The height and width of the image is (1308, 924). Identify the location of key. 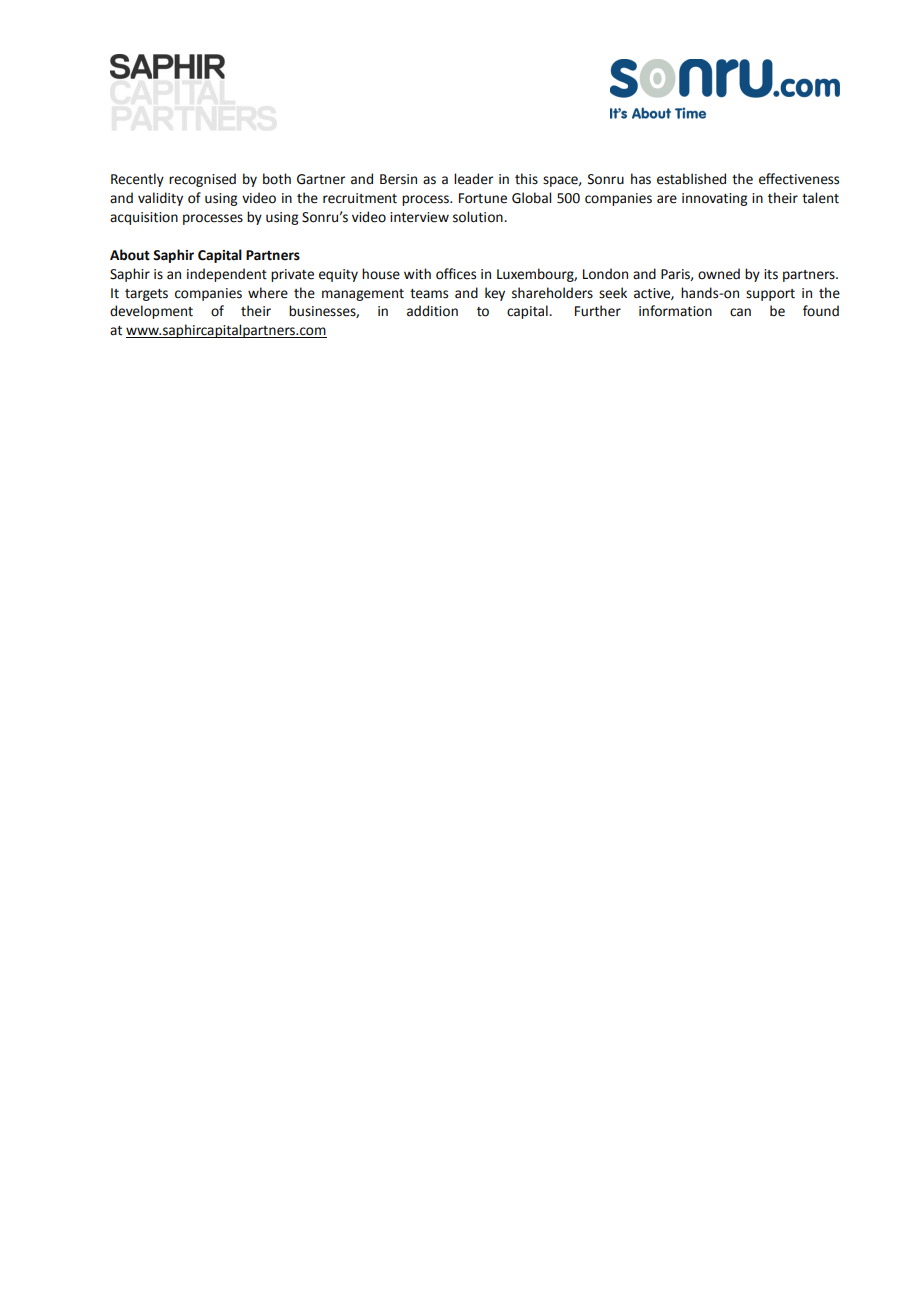
(495, 294).
